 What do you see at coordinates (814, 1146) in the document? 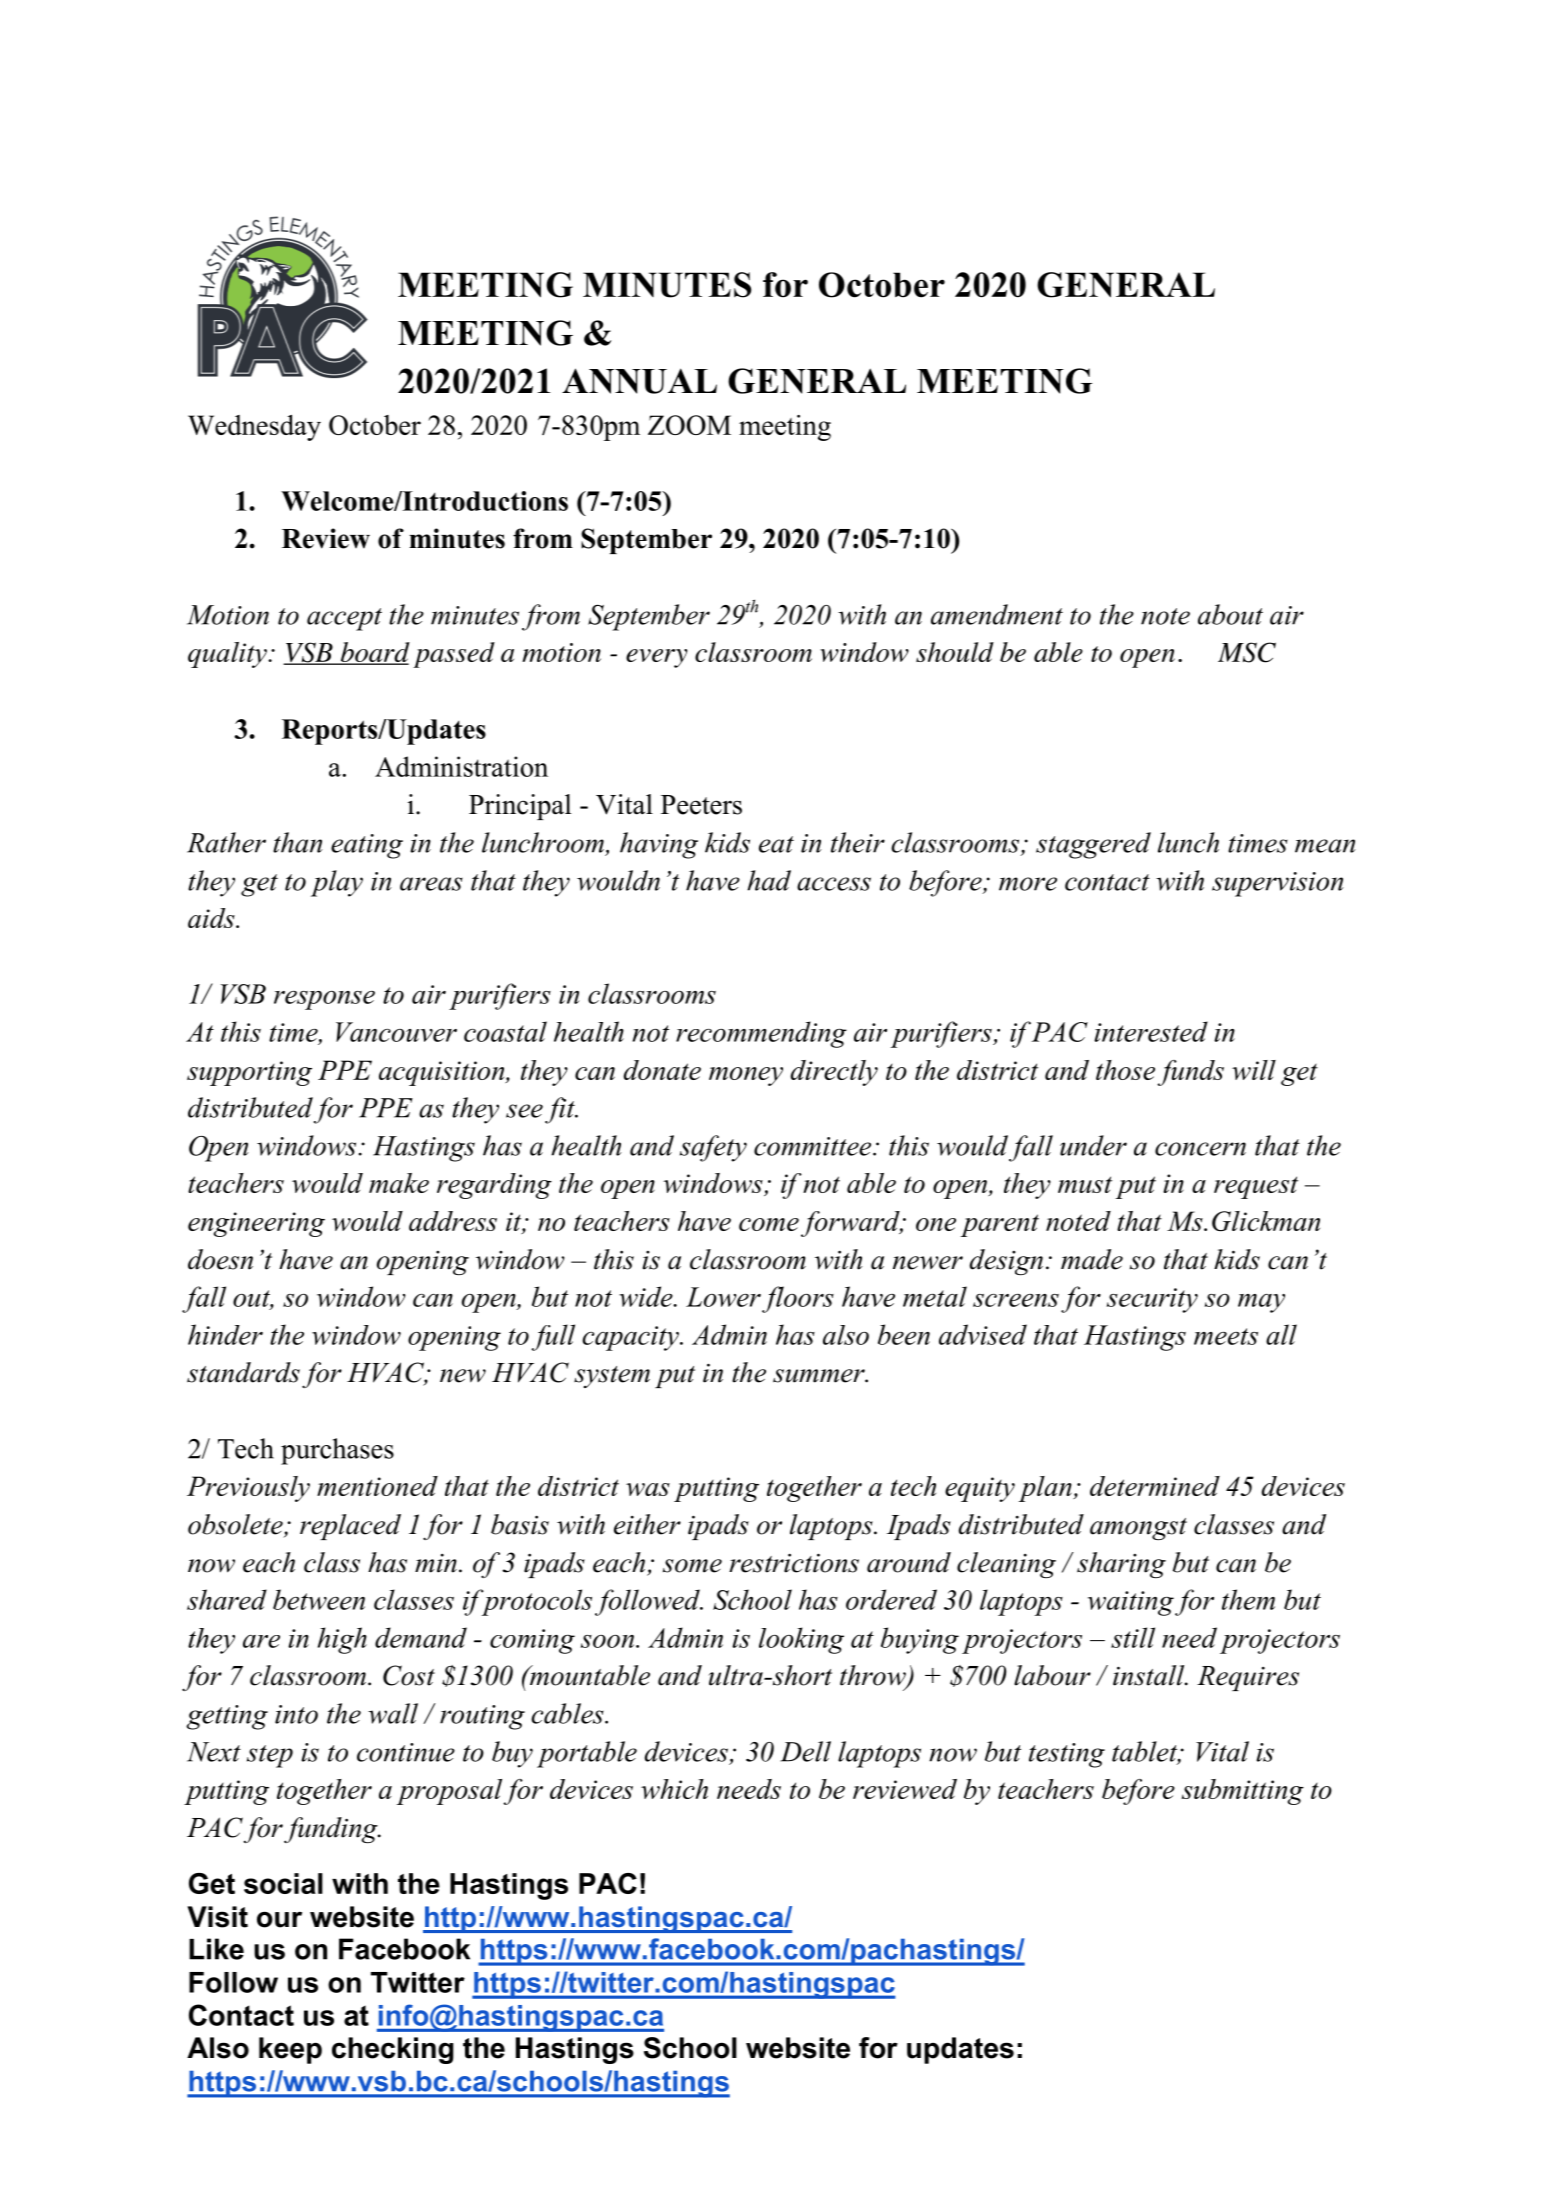
I see `committee` at bounding box center [814, 1146].
